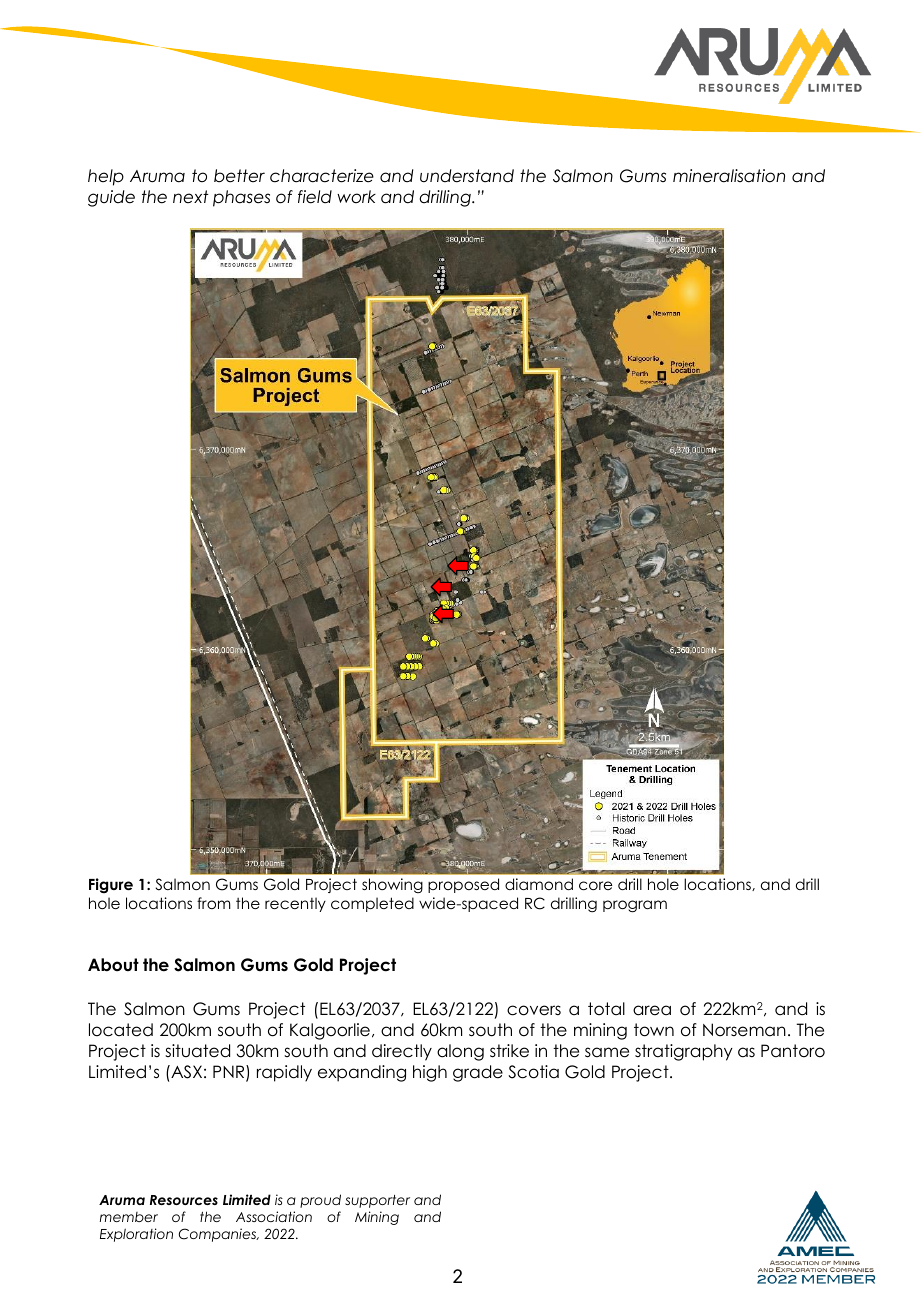  I want to click on program, so click(635, 906).
